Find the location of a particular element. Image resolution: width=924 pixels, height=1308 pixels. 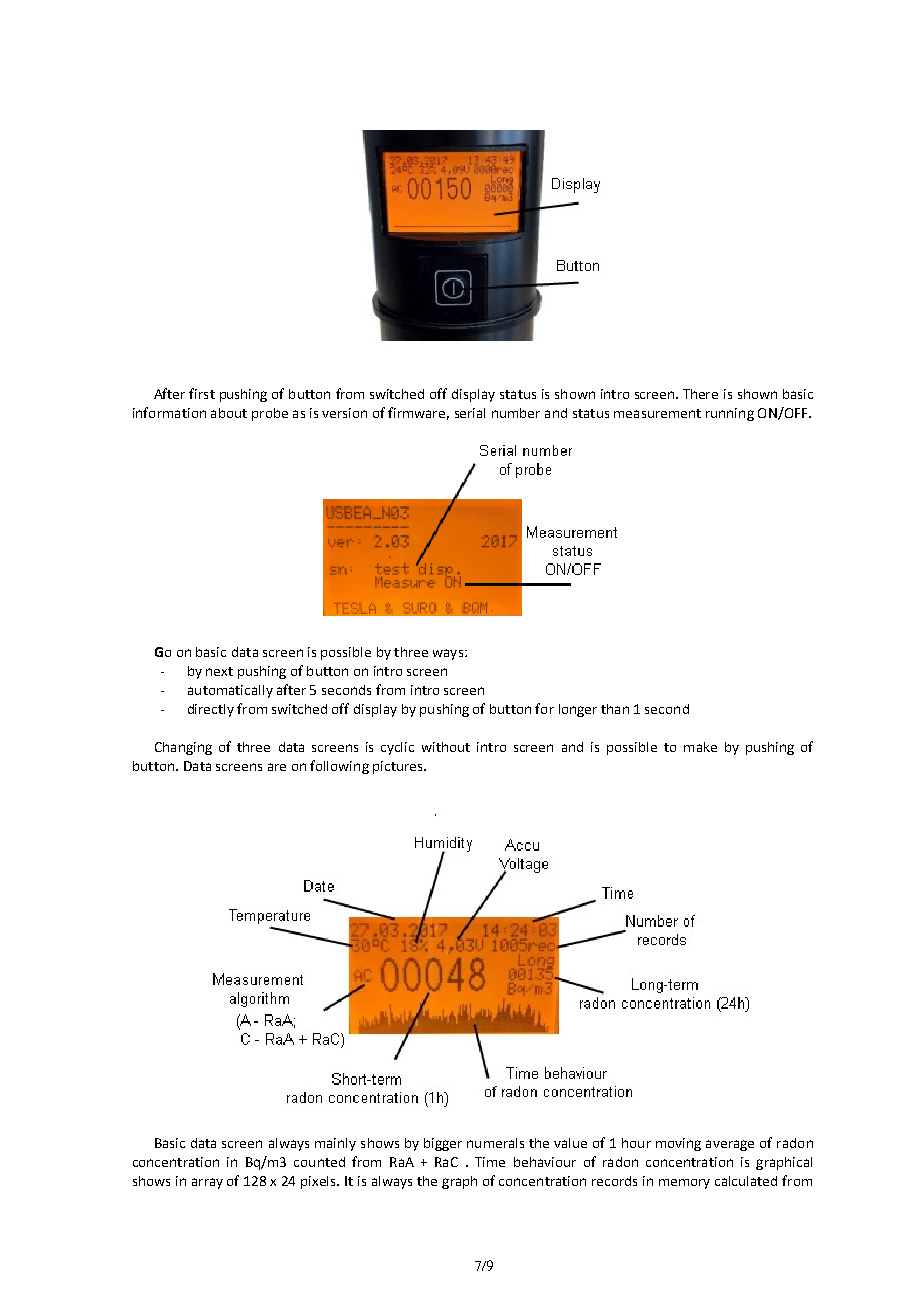

measurement is located at coordinates (657, 413).
